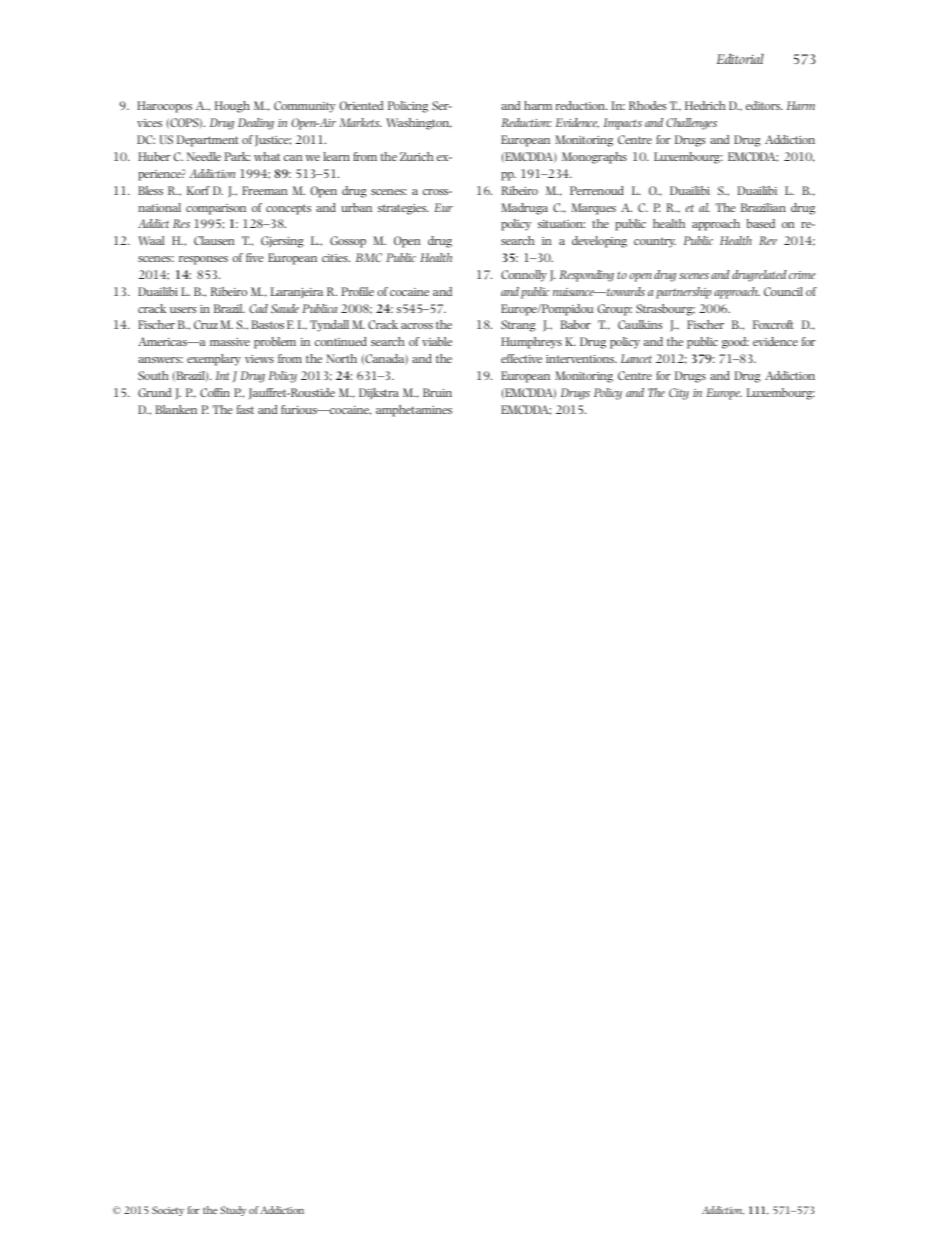  I want to click on fast, so click(245, 409).
